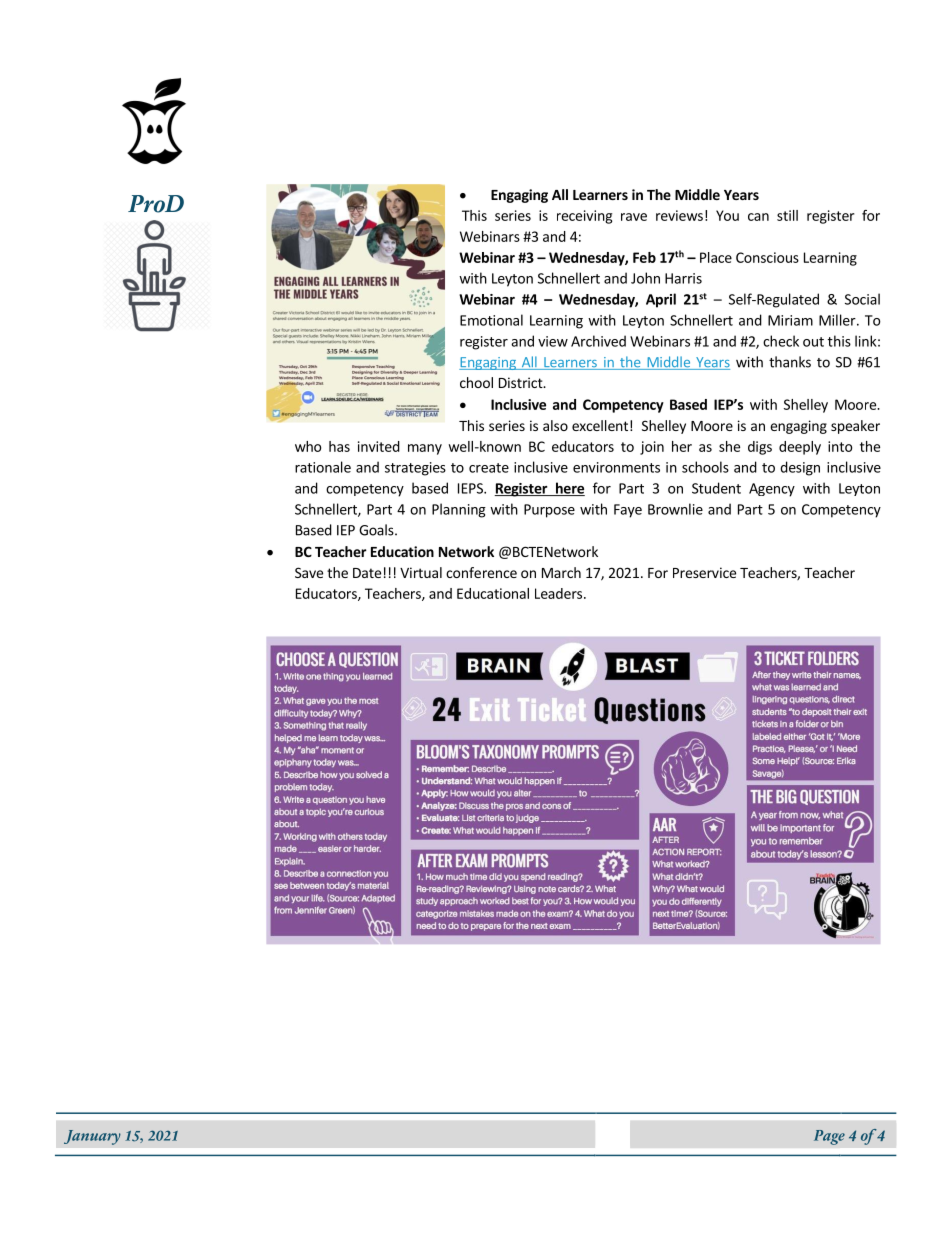 The height and width of the image is (1233, 952). I want to click on Leaders, so click(558, 593).
